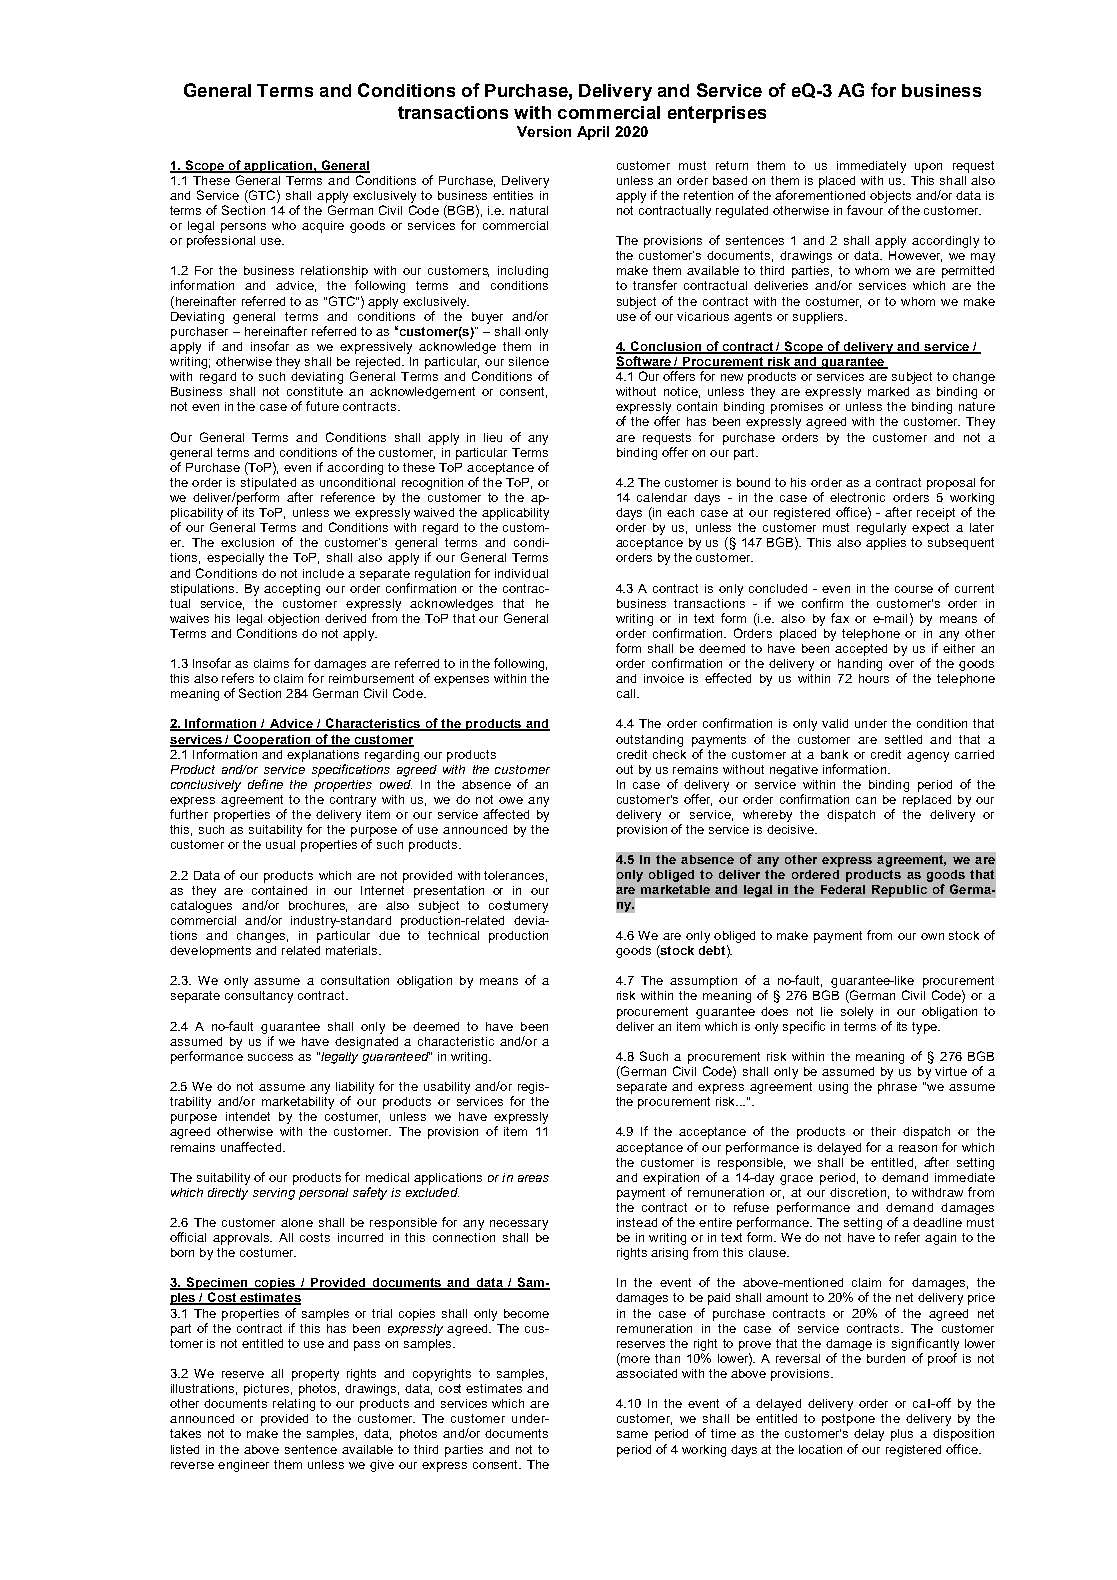  Describe the element at coordinates (857, 497) in the screenshot. I see `electronic` at that location.
